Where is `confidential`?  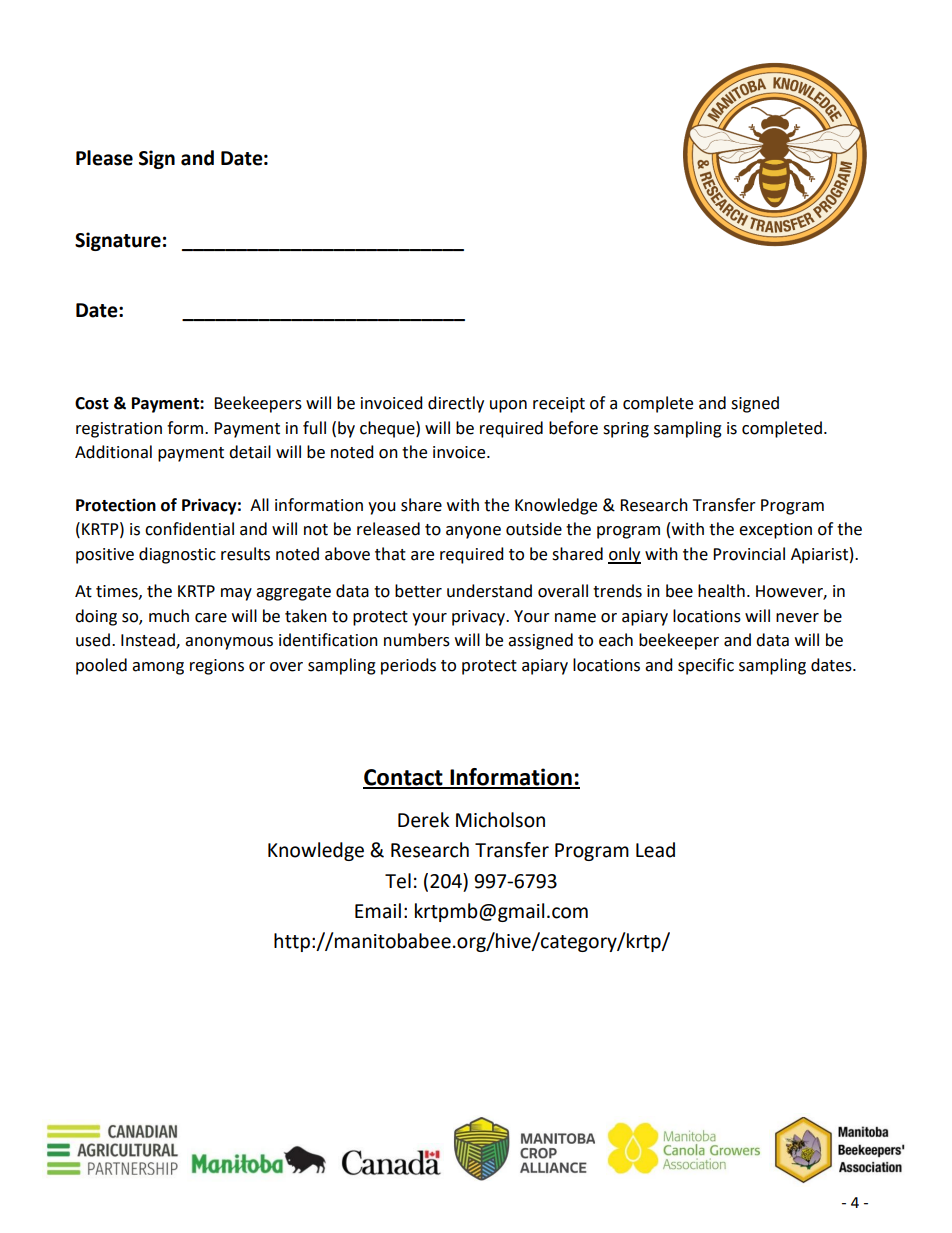
confidential is located at coordinates (189, 529).
